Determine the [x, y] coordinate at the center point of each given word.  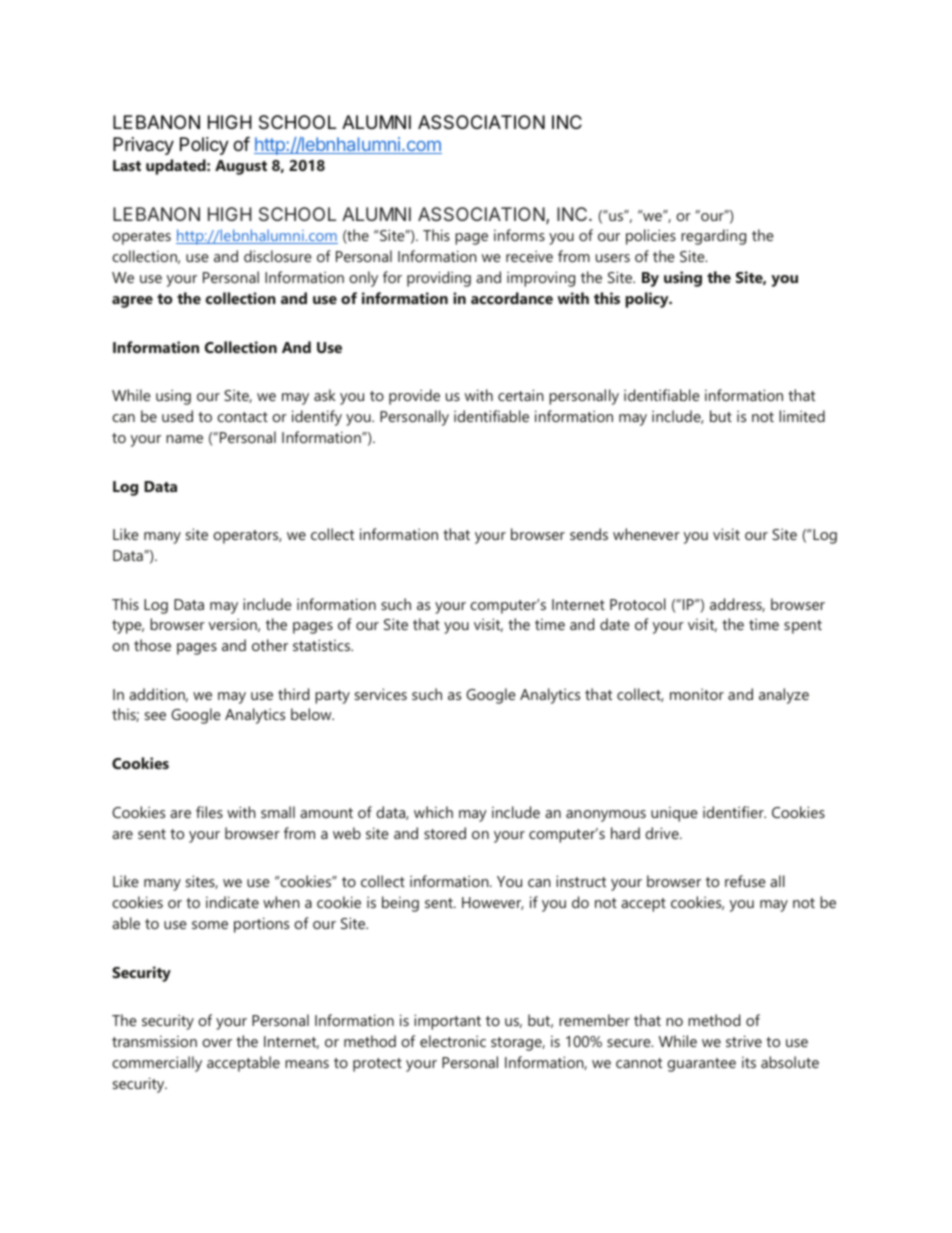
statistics [322, 645]
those [152, 645]
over [217, 1043]
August [241, 167]
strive [744, 1041]
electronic [453, 1041]
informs [519, 235]
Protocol [638, 604]
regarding [713, 237]
